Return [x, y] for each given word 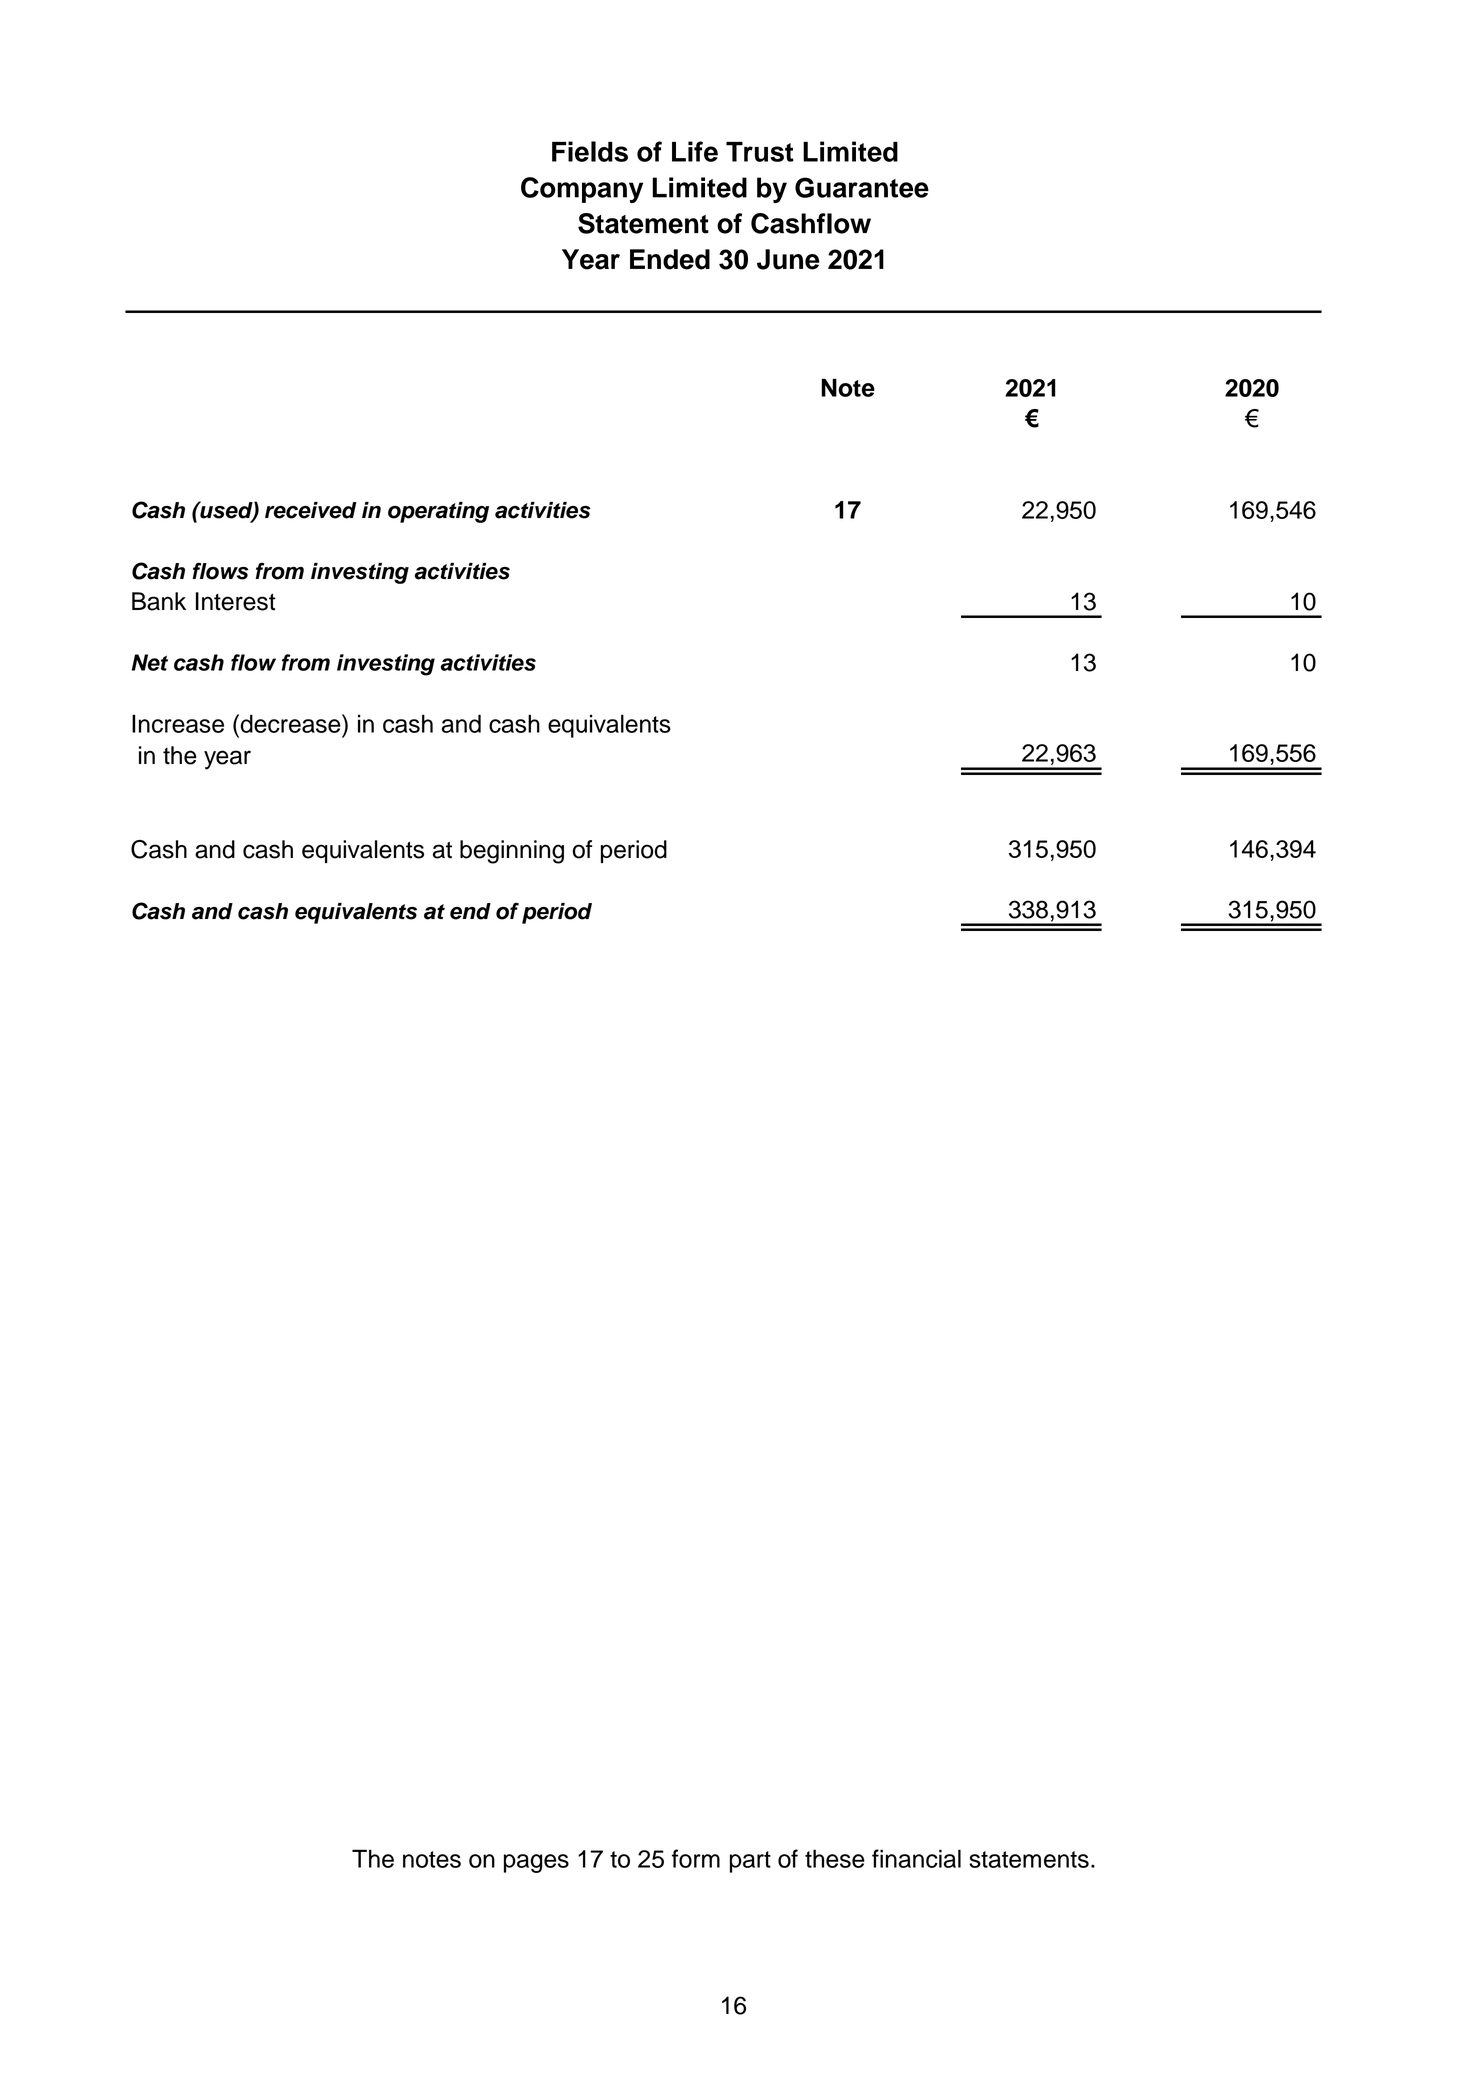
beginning [512, 852]
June [788, 259]
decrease [290, 723]
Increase [178, 723]
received [311, 510]
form [696, 1858]
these [835, 1858]
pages [536, 1863]
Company [582, 190]
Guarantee [862, 187]
